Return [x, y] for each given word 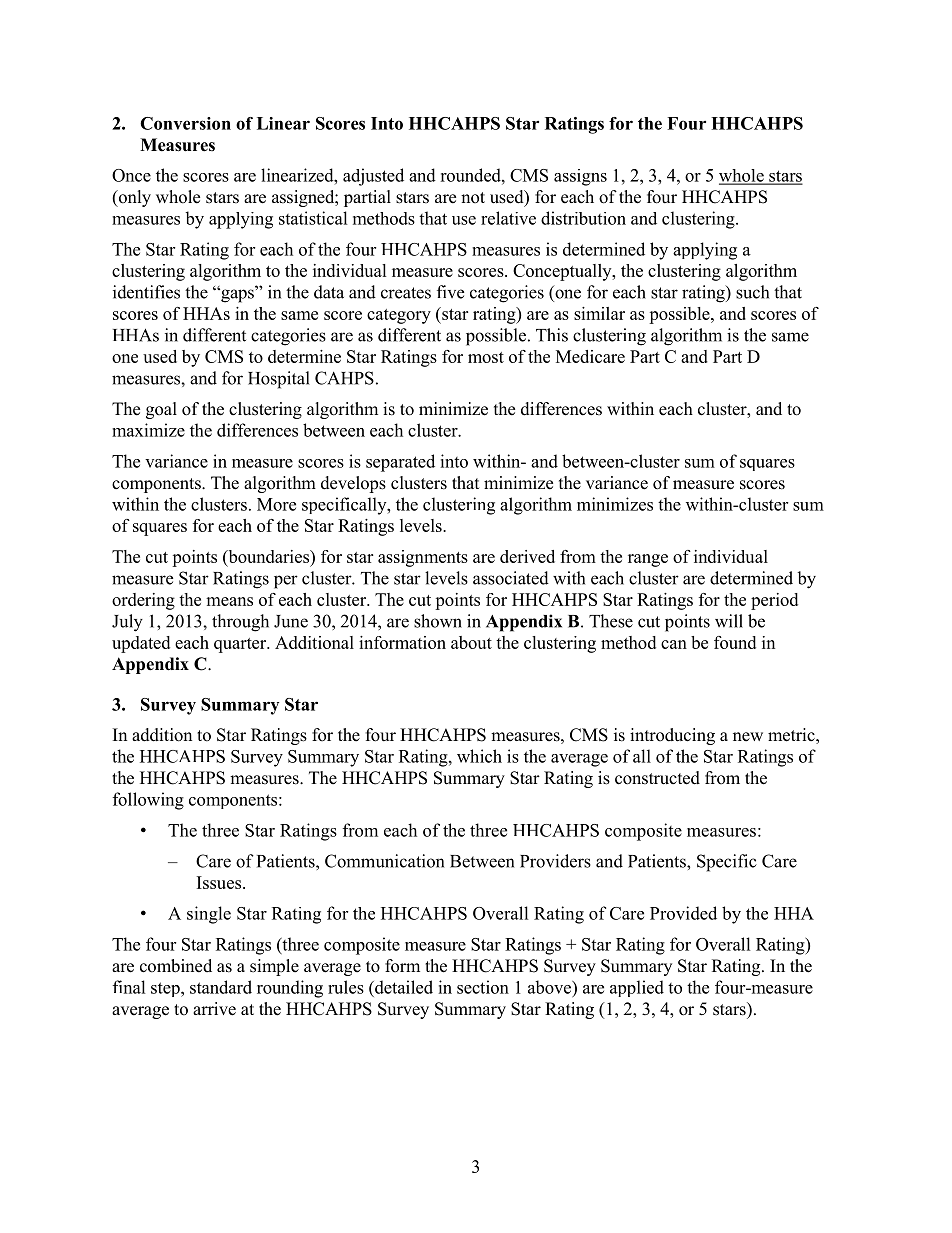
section [483, 987]
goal [161, 410]
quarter [241, 645]
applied [637, 988]
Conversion [185, 123]
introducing [672, 736]
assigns [580, 177]
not [473, 198]
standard [221, 987]
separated [400, 463]
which [479, 756]
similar [599, 313]
